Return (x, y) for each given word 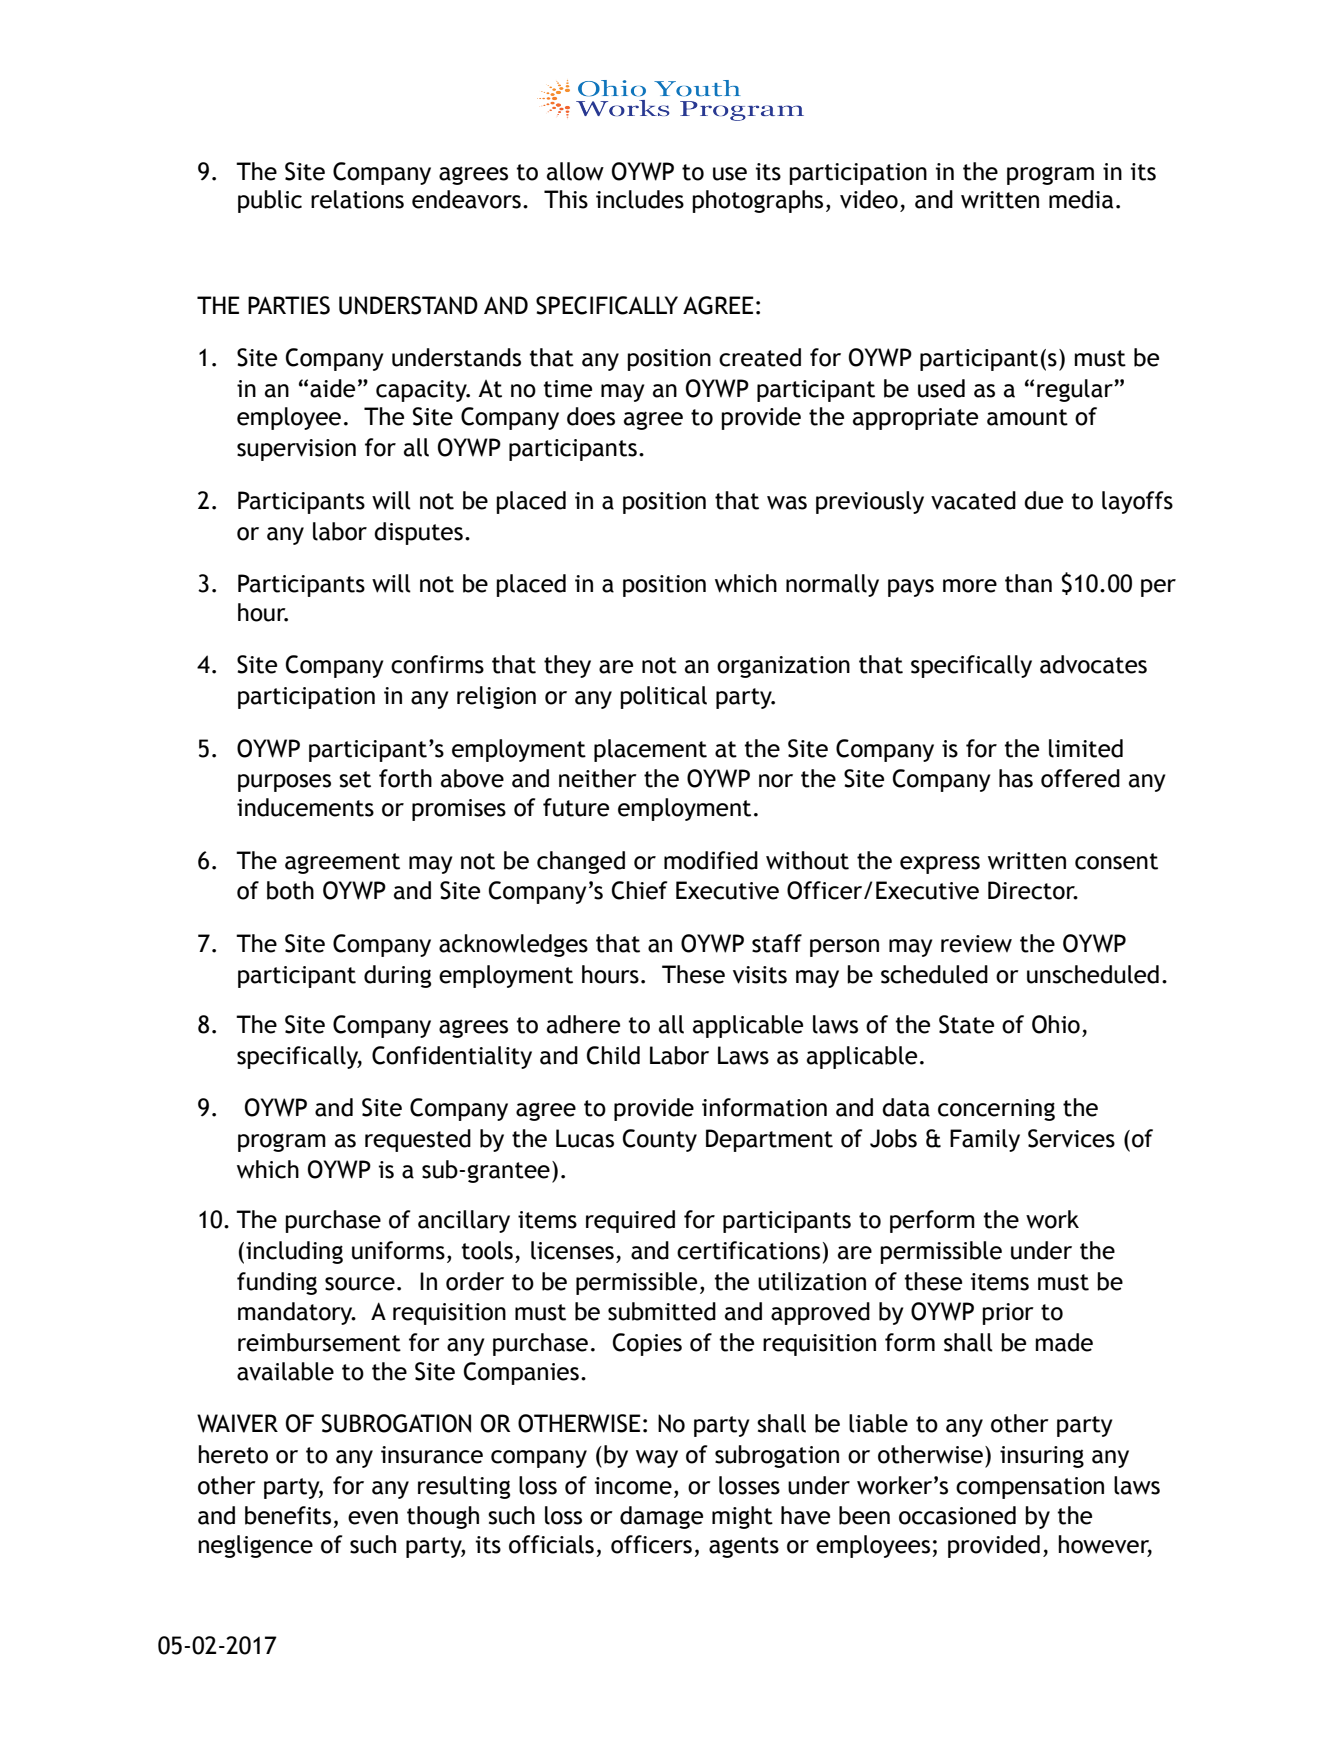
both (290, 890)
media (1081, 199)
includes (640, 199)
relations (357, 199)
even (373, 1518)
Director (1032, 890)
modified (711, 860)
